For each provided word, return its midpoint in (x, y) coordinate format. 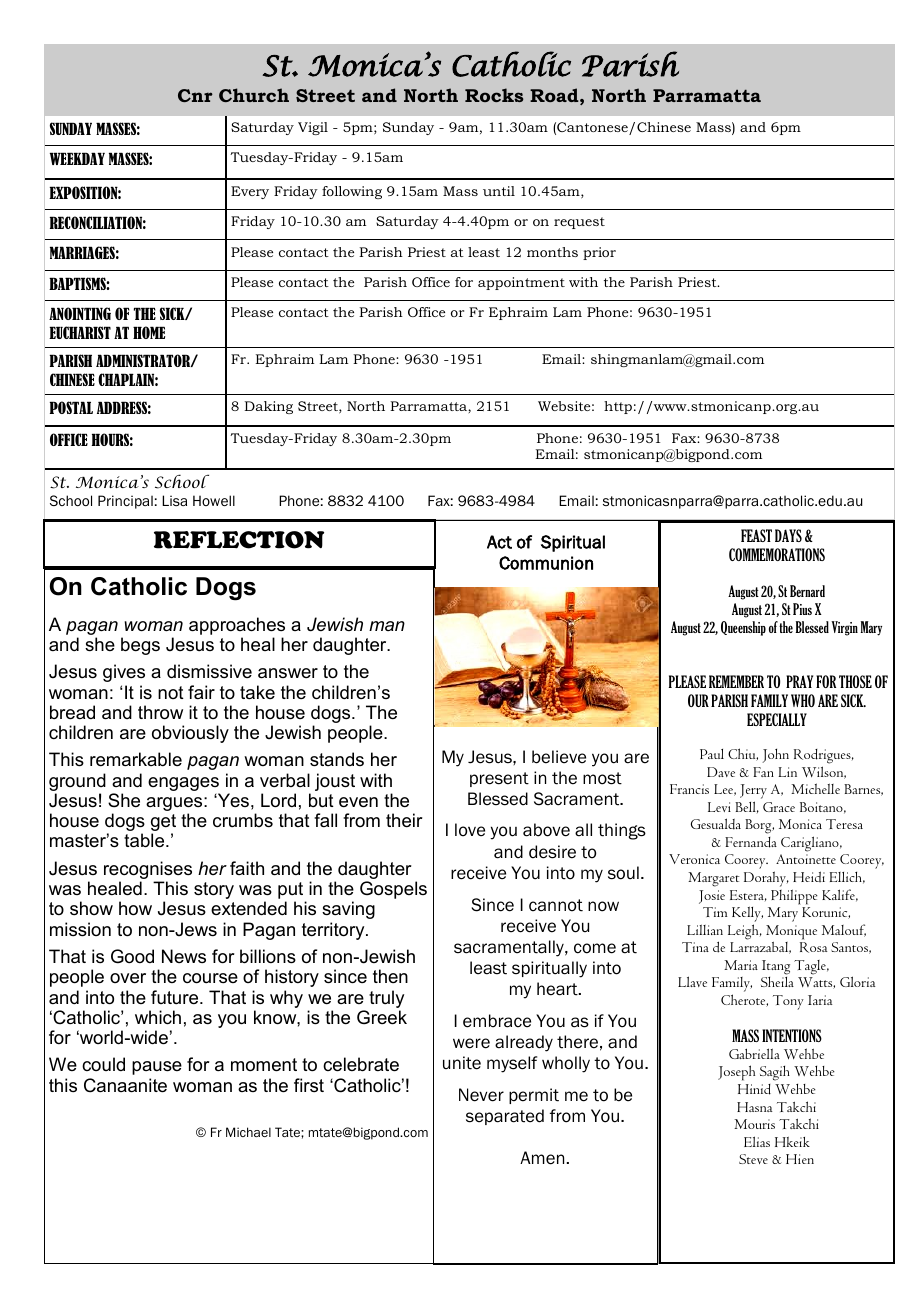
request (579, 223)
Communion (546, 563)
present (499, 779)
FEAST (756, 535)
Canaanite (125, 1085)
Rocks (494, 95)
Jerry (753, 791)
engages (184, 785)
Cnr (195, 95)
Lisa (174, 500)
